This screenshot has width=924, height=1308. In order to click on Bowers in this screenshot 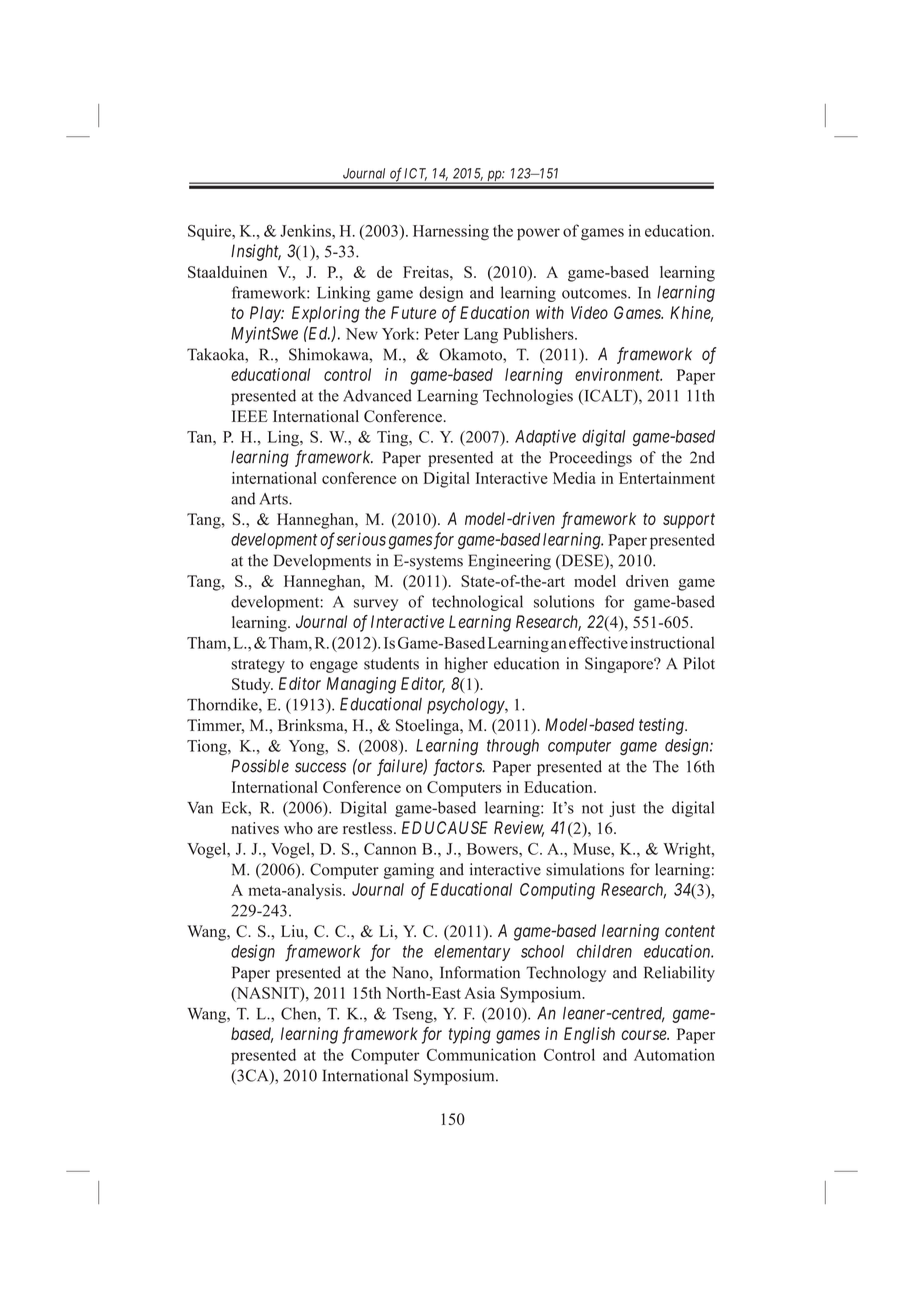, I will do `click(493, 849)`.
